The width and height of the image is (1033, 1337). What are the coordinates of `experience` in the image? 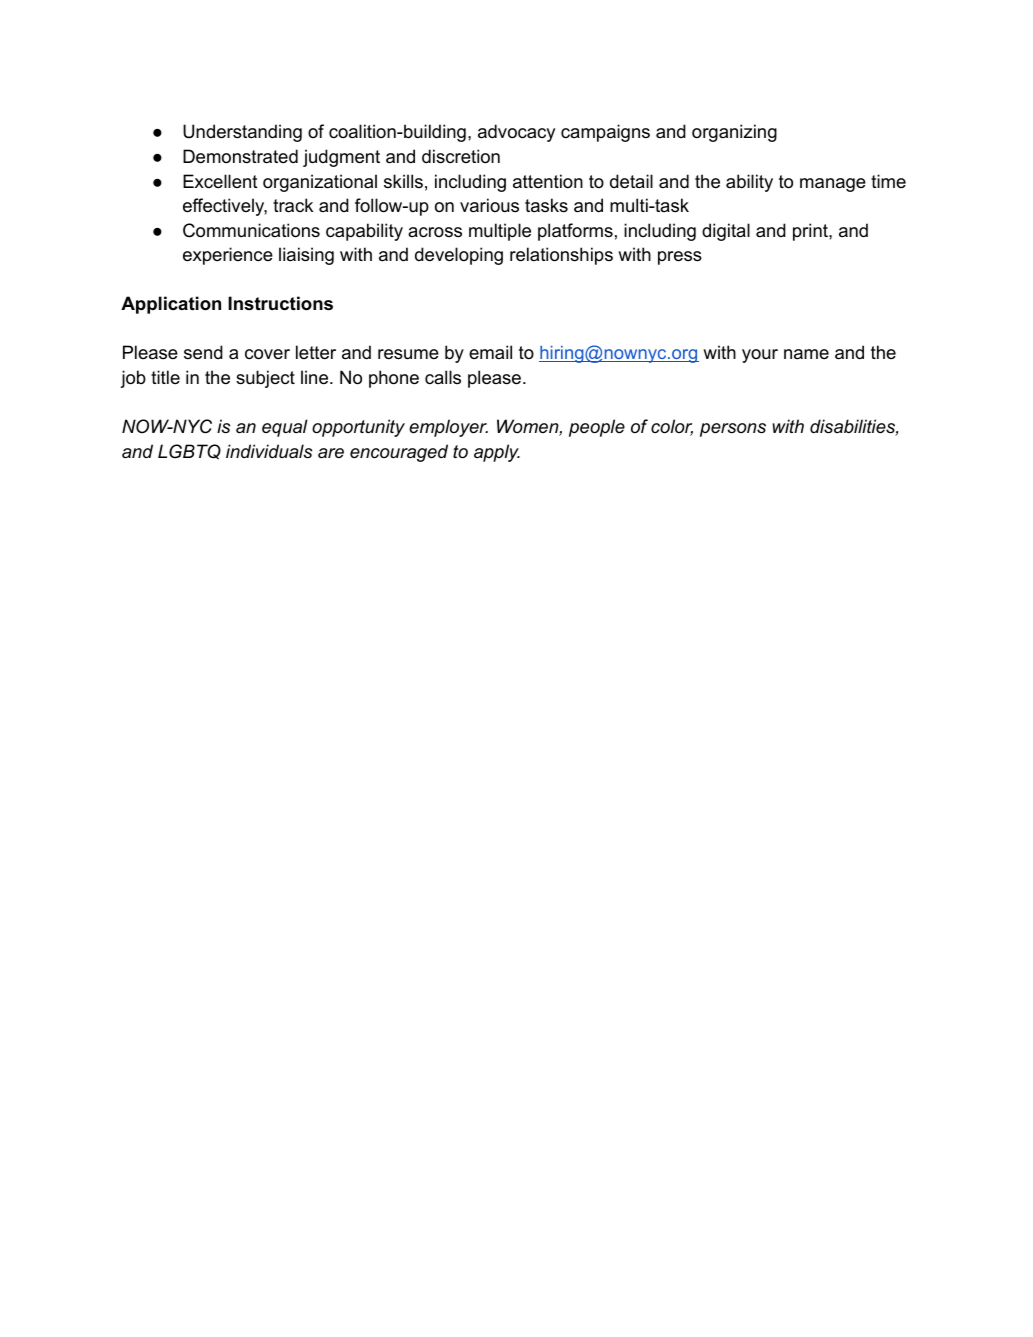 It's located at (228, 256).
